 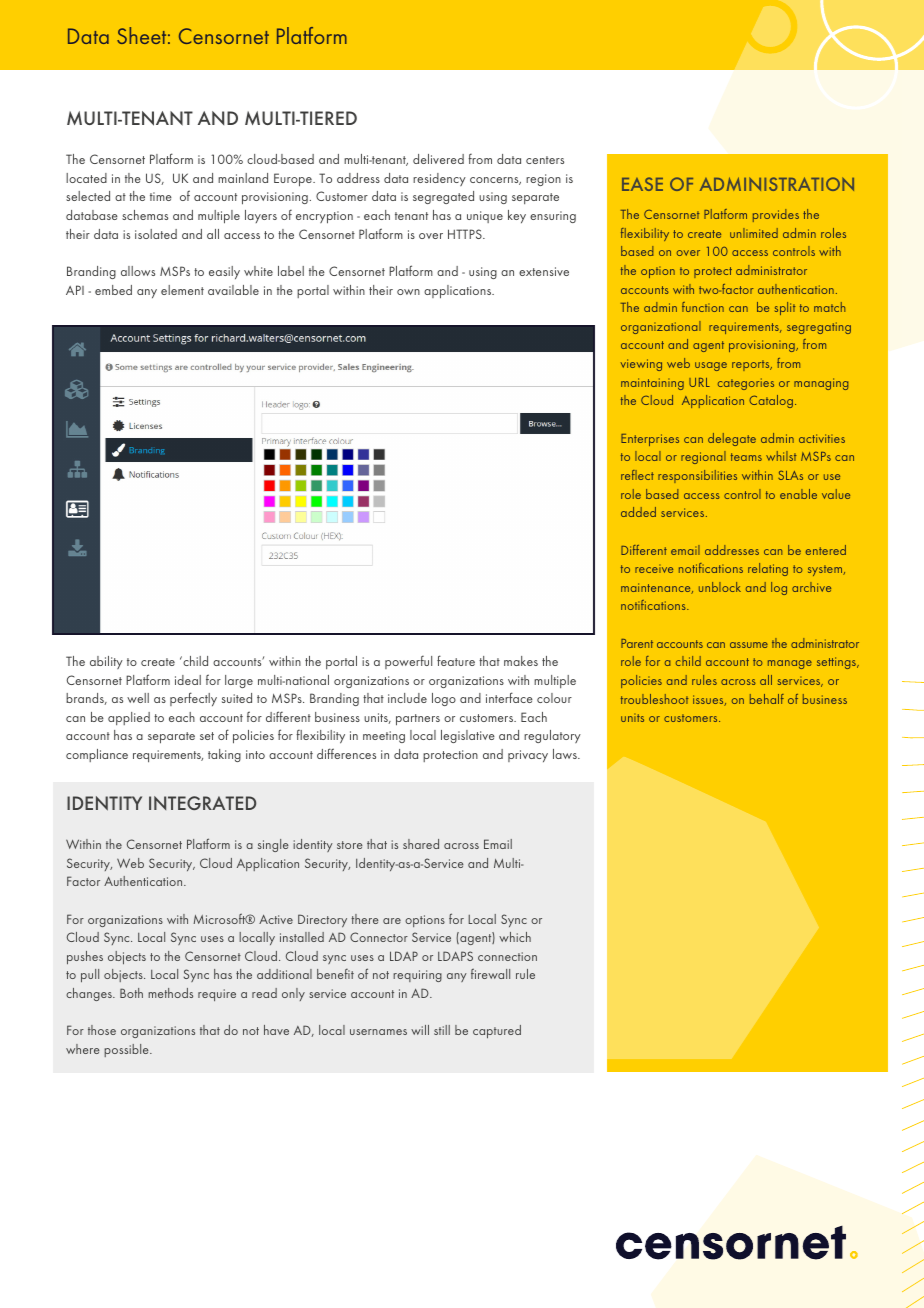 I want to click on time, so click(x=161, y=196).
